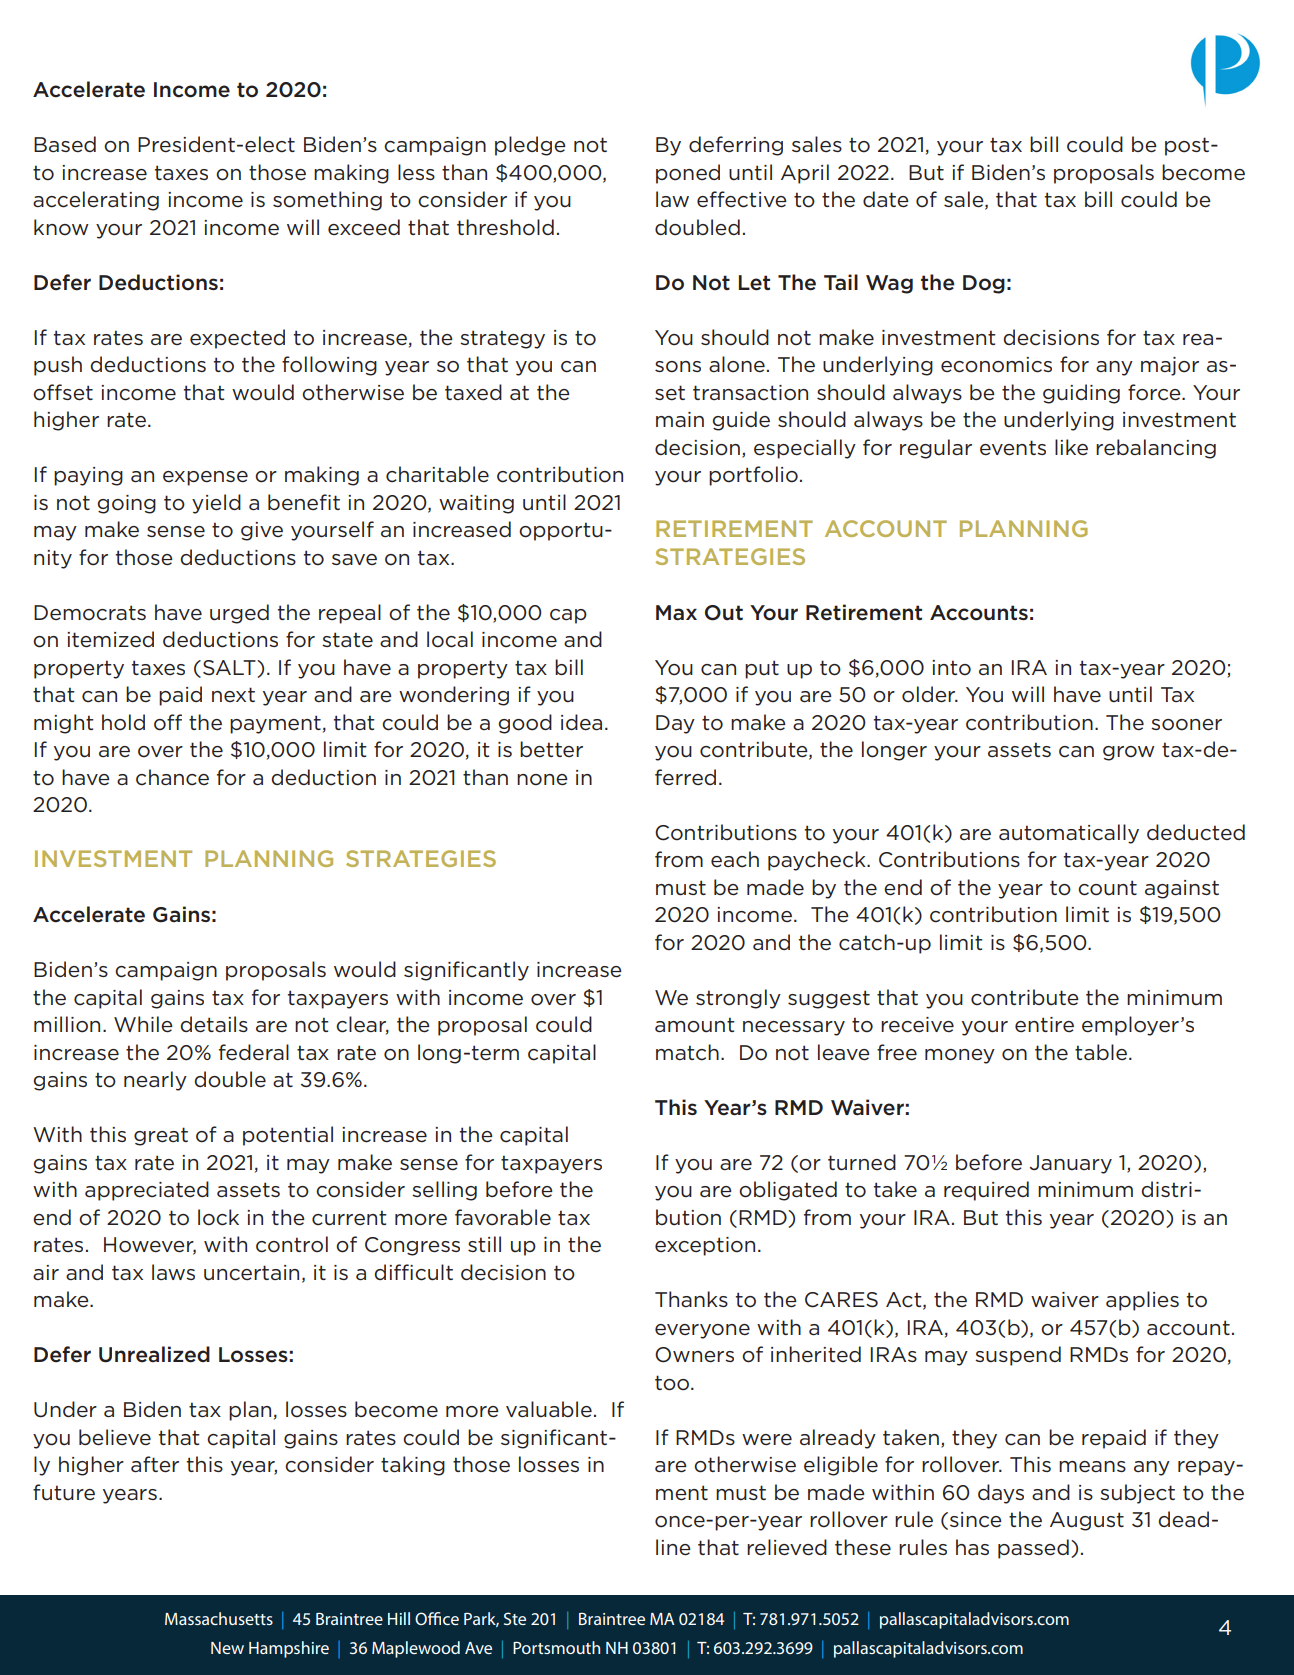 The width and height of the screenshot is (1294, 1675). I want to click on each, so click(735, 859).
